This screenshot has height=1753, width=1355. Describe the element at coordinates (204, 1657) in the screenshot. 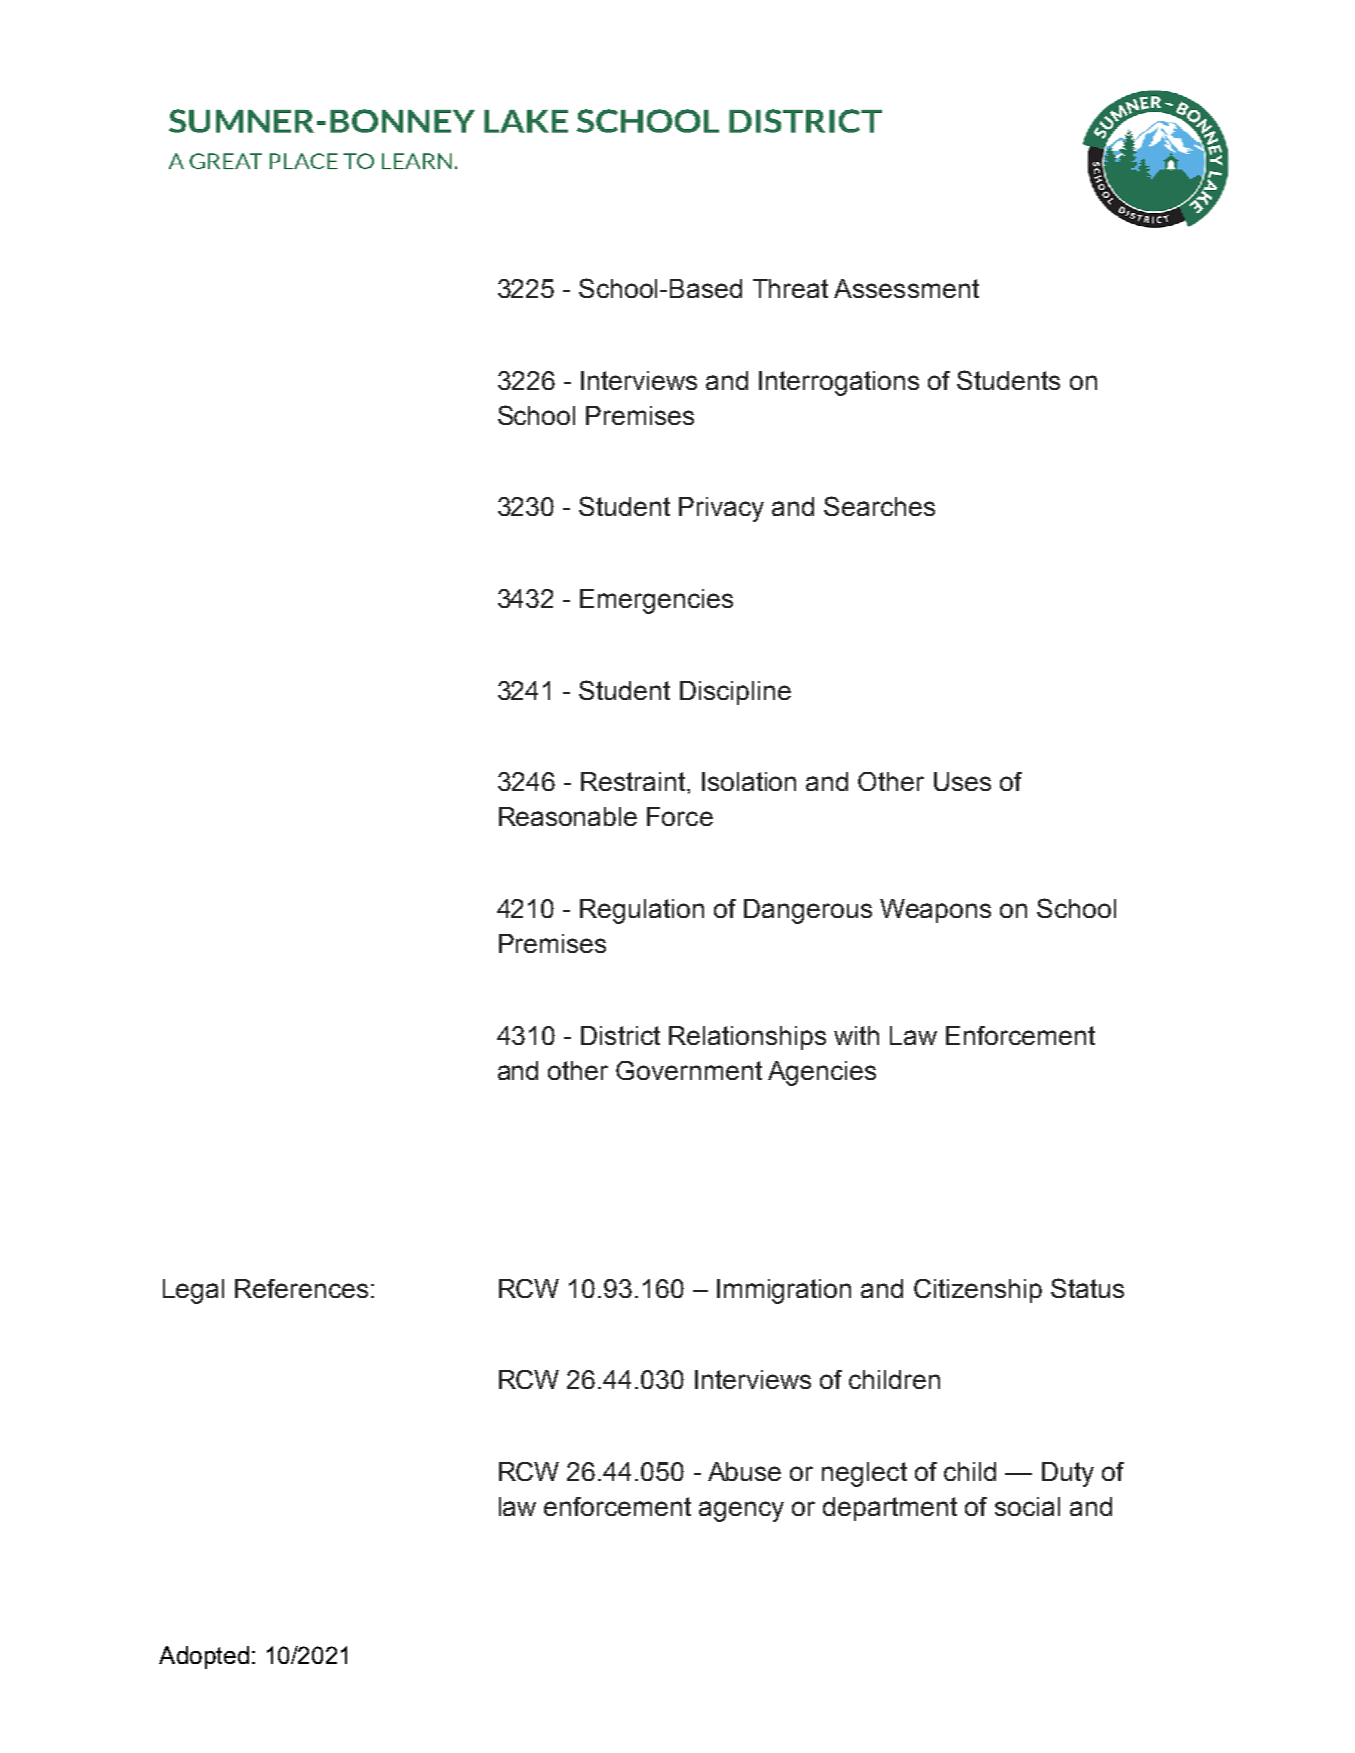

I see `Adopted` at that location.
